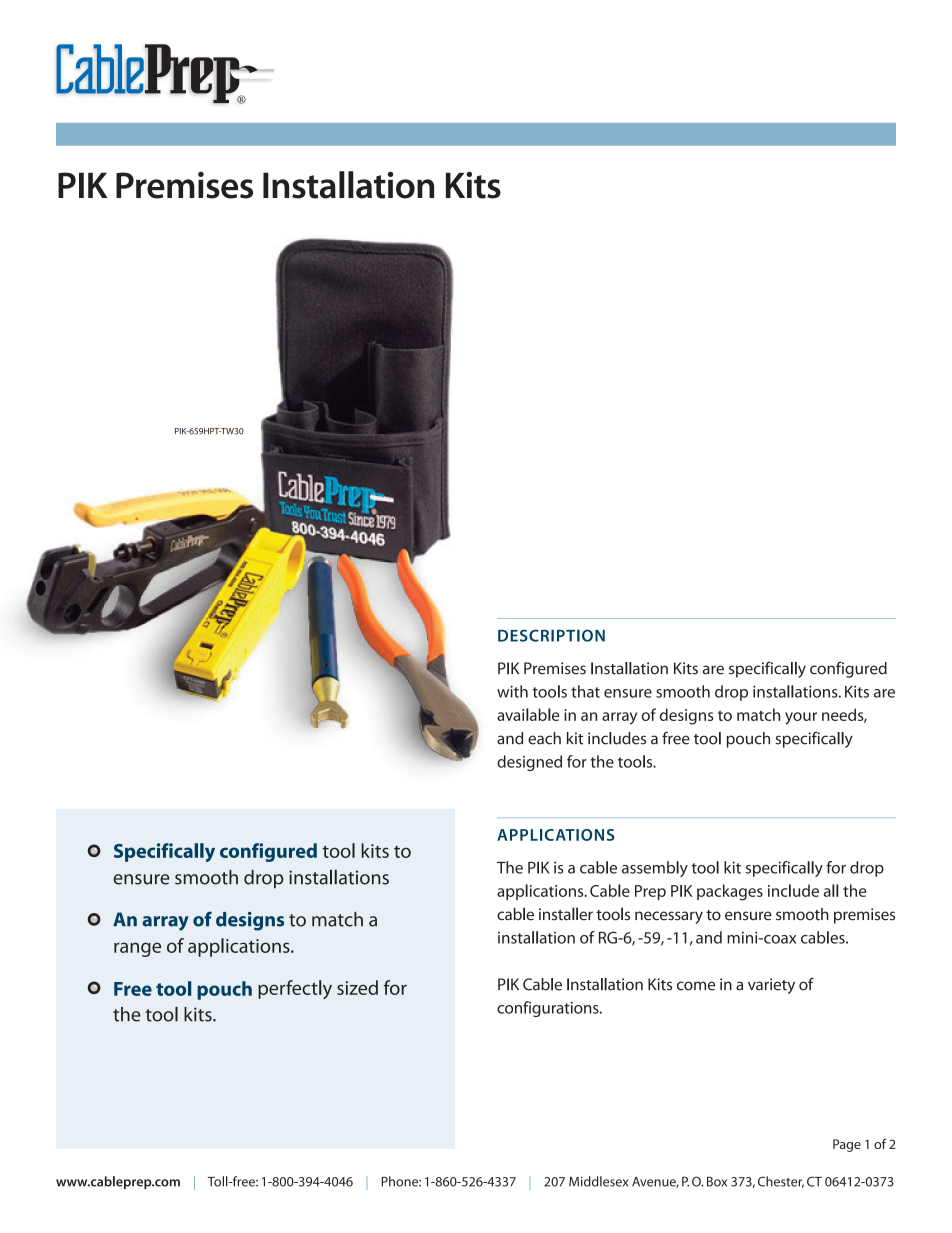 This screenshot has height=1233, width=952. Describe the element at coordinates (295, 989) in the screenshot. I see `perfectly` at that location.
